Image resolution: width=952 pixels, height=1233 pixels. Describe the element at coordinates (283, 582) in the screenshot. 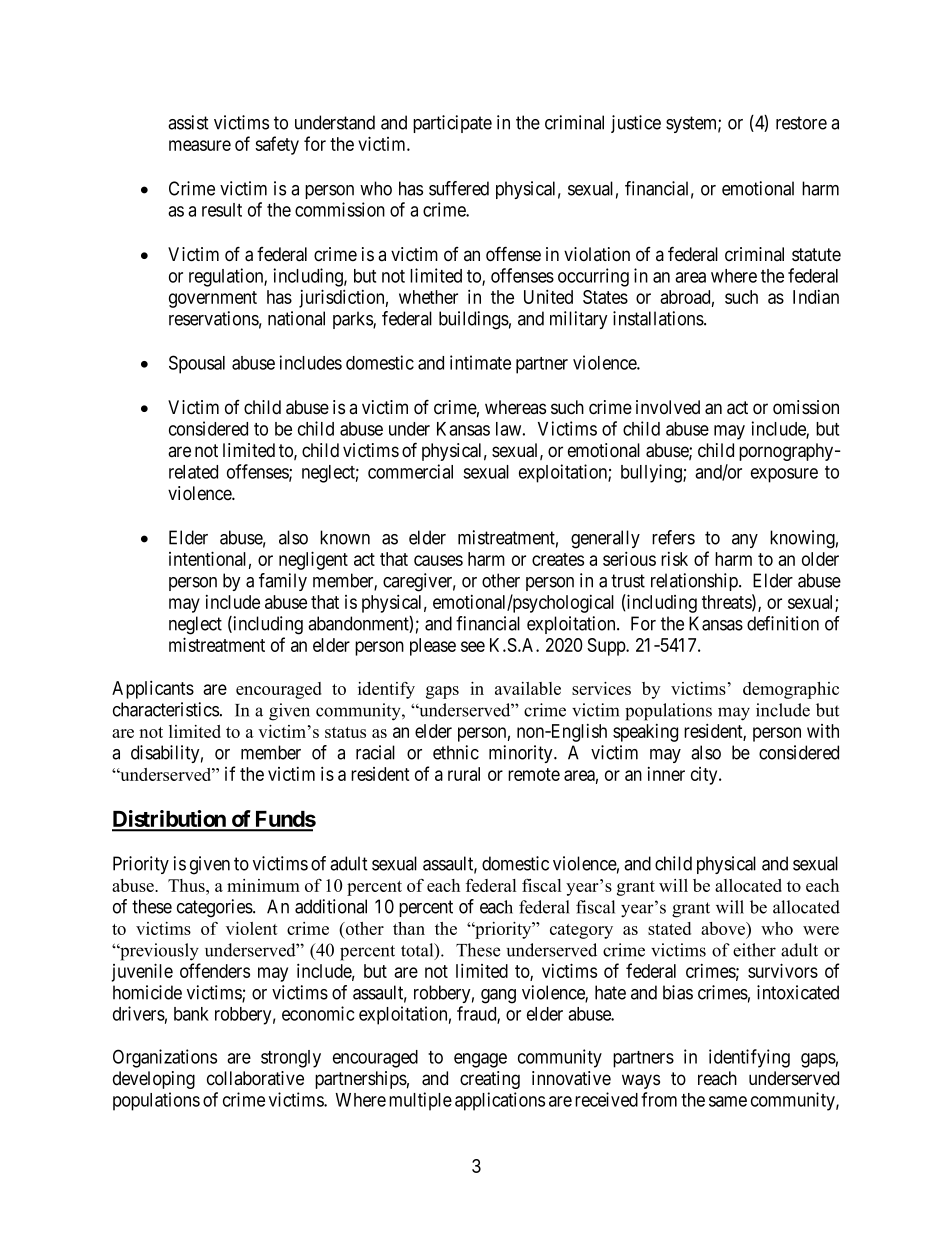

I see `family` at that location.
